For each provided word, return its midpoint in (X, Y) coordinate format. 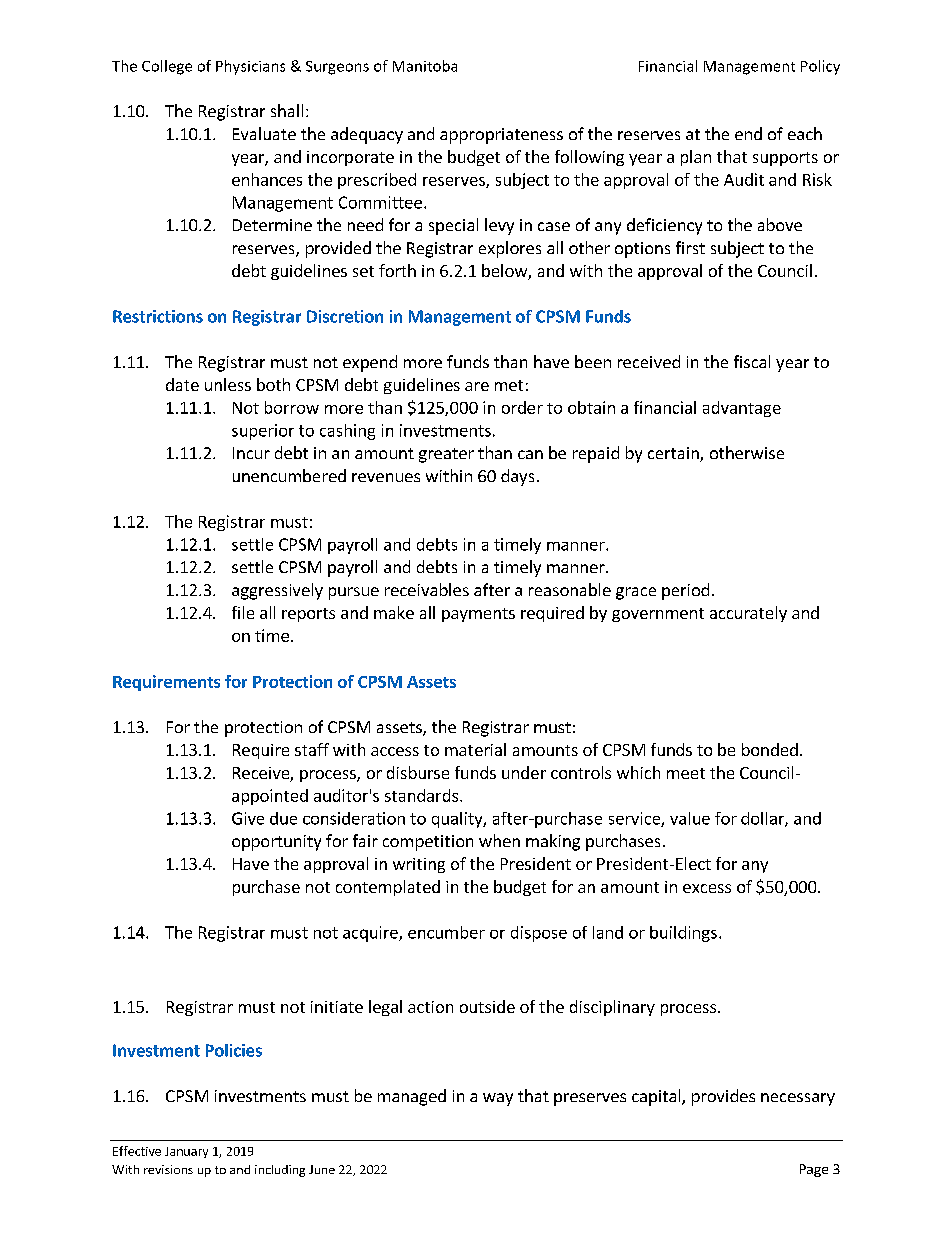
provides (723, 1097)
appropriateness (501, 136)
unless (228, 384)
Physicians (250, 67)
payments (478, 615)
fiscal (752, 361)
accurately (748, 614)
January (186, 1152)
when (499, 840)
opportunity (276, 843)
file (243, 612)
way (498, 1099)
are (477, 386)
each (805, 133)
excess (707, 888)
